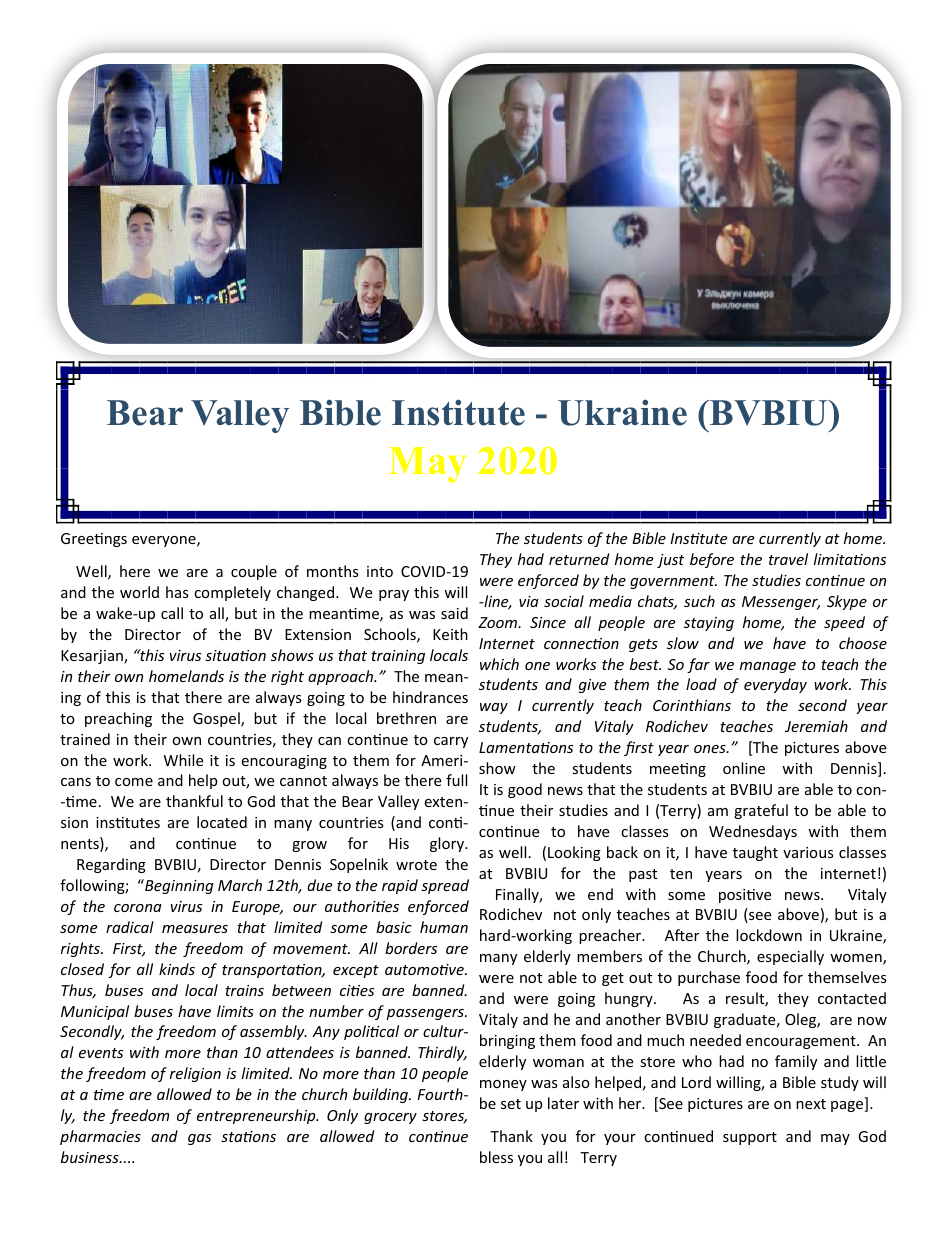 The width and height of the page is (952, 1233). What do you see at coordinates (217, 719) in the page?
I see `Gospel` at bounding box center [217, 719].
